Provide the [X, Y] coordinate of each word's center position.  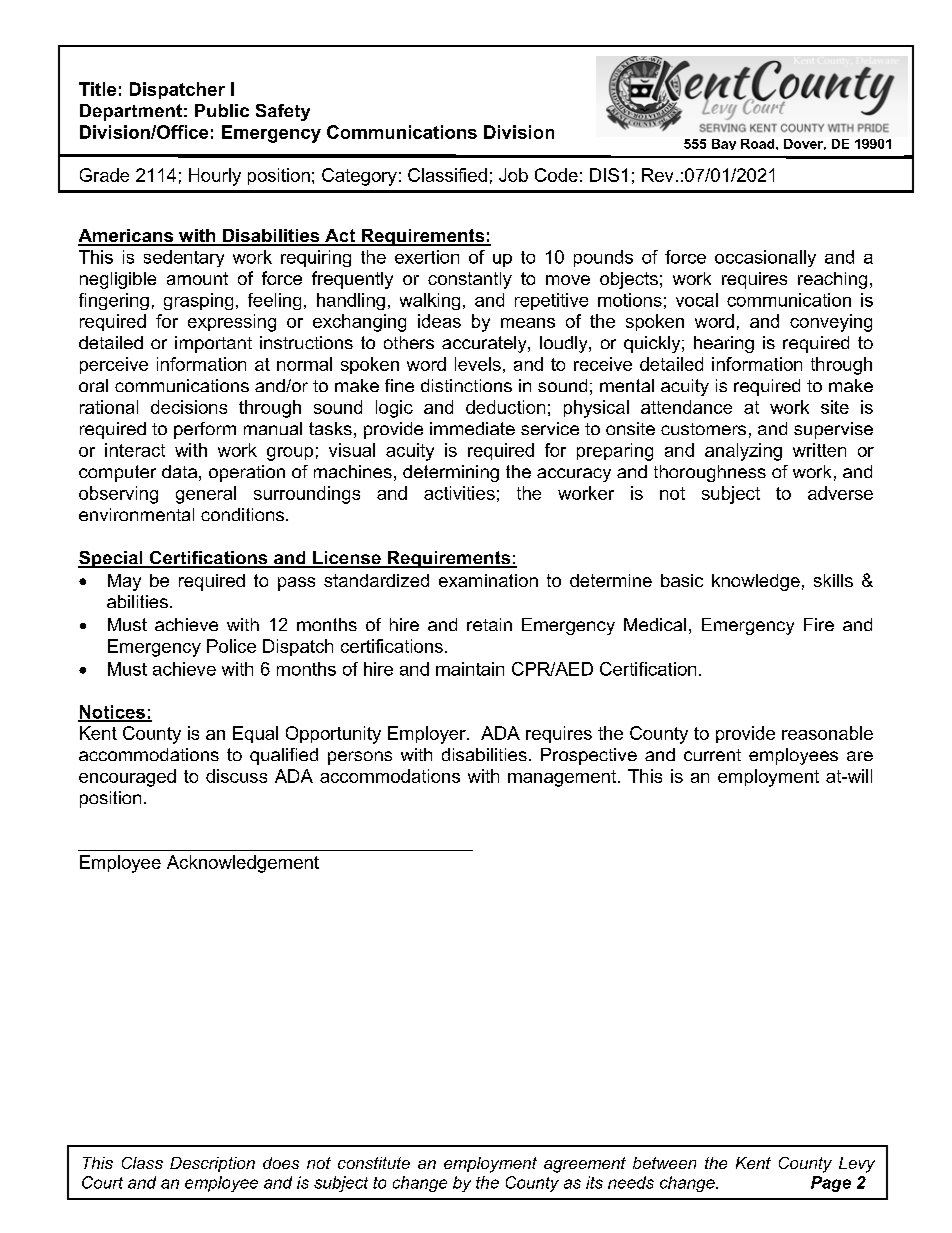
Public [222, 110]
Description [212, 1164]
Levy [857, 1165]
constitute [374, 1163]
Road [759, 144]
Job [513, 175]
